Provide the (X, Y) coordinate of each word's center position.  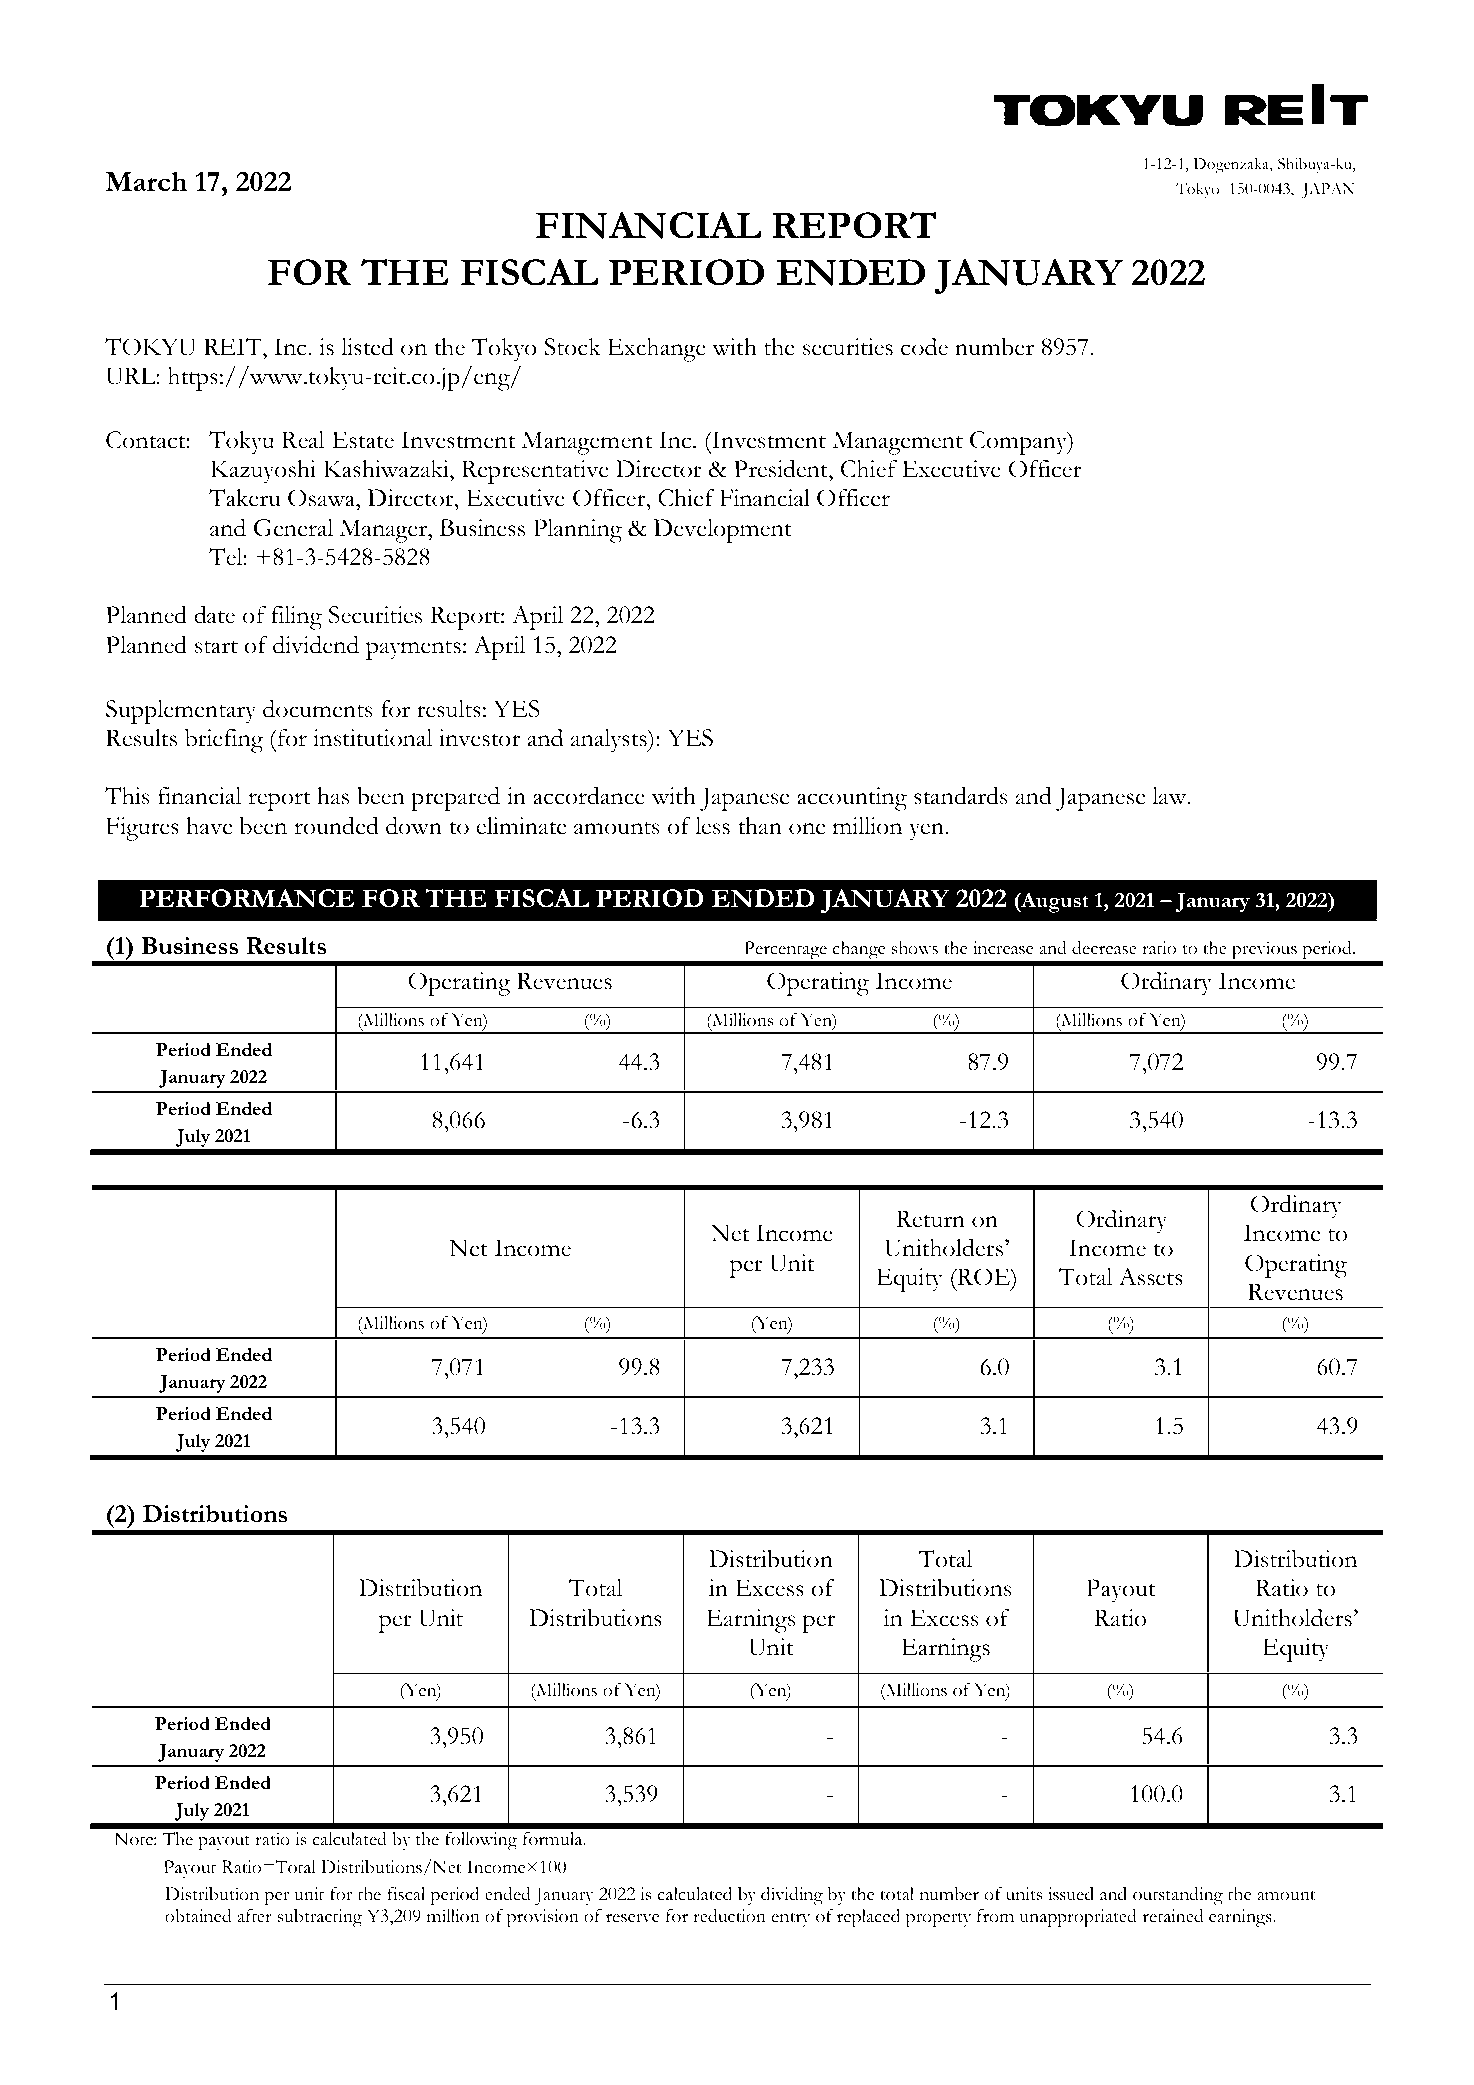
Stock (572, 347)
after (255, 1916)
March (146, 182)
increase (1003, 948)
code (924, 347)
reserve (632, 1918)
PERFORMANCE (246, 898)
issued (1071, 1894)
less (712, 826)
